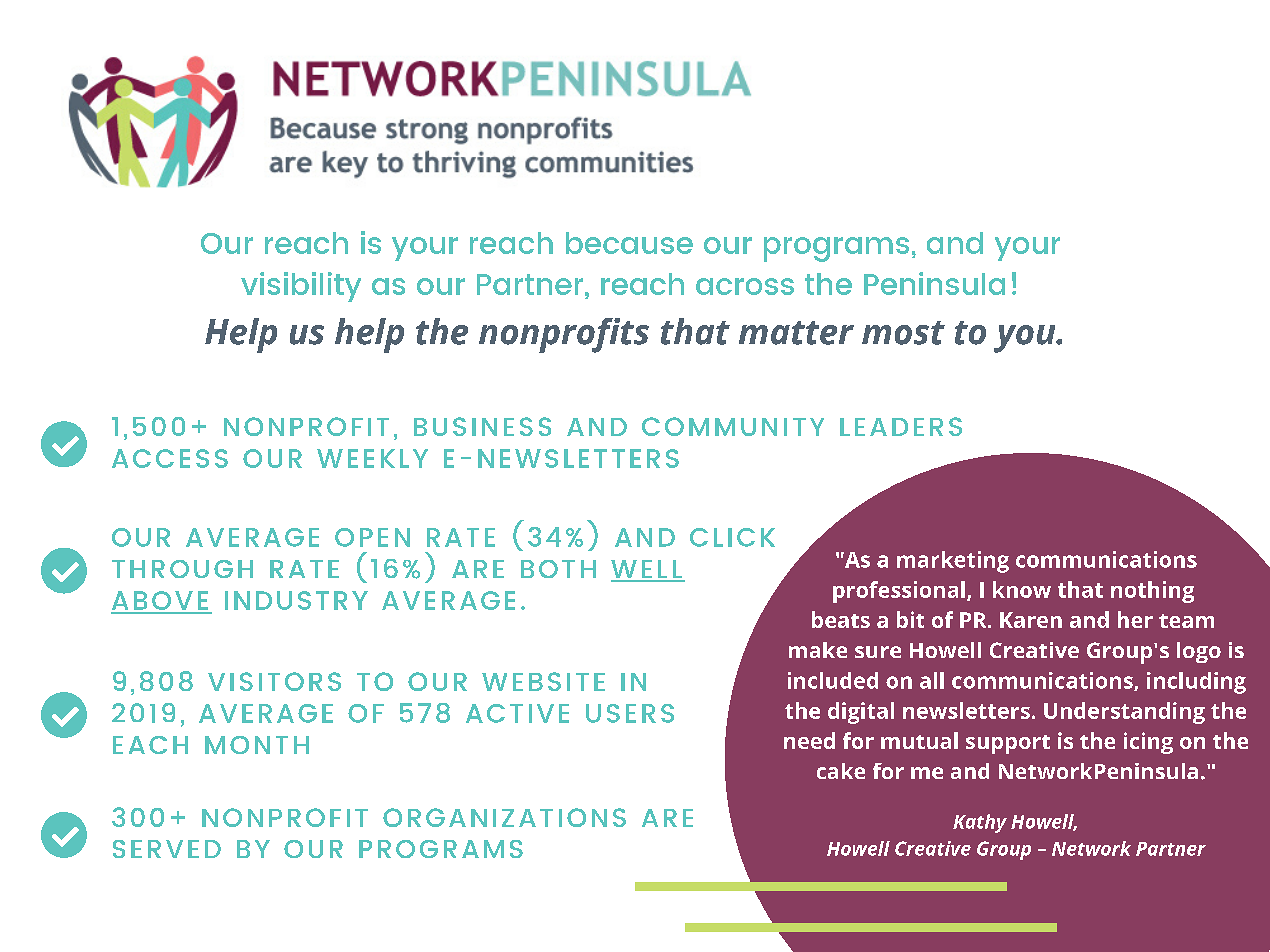  What do you see at coordinates (1124, 713) in the screenshot?
I see `Understanding` at bounding box center [1124, 713].
